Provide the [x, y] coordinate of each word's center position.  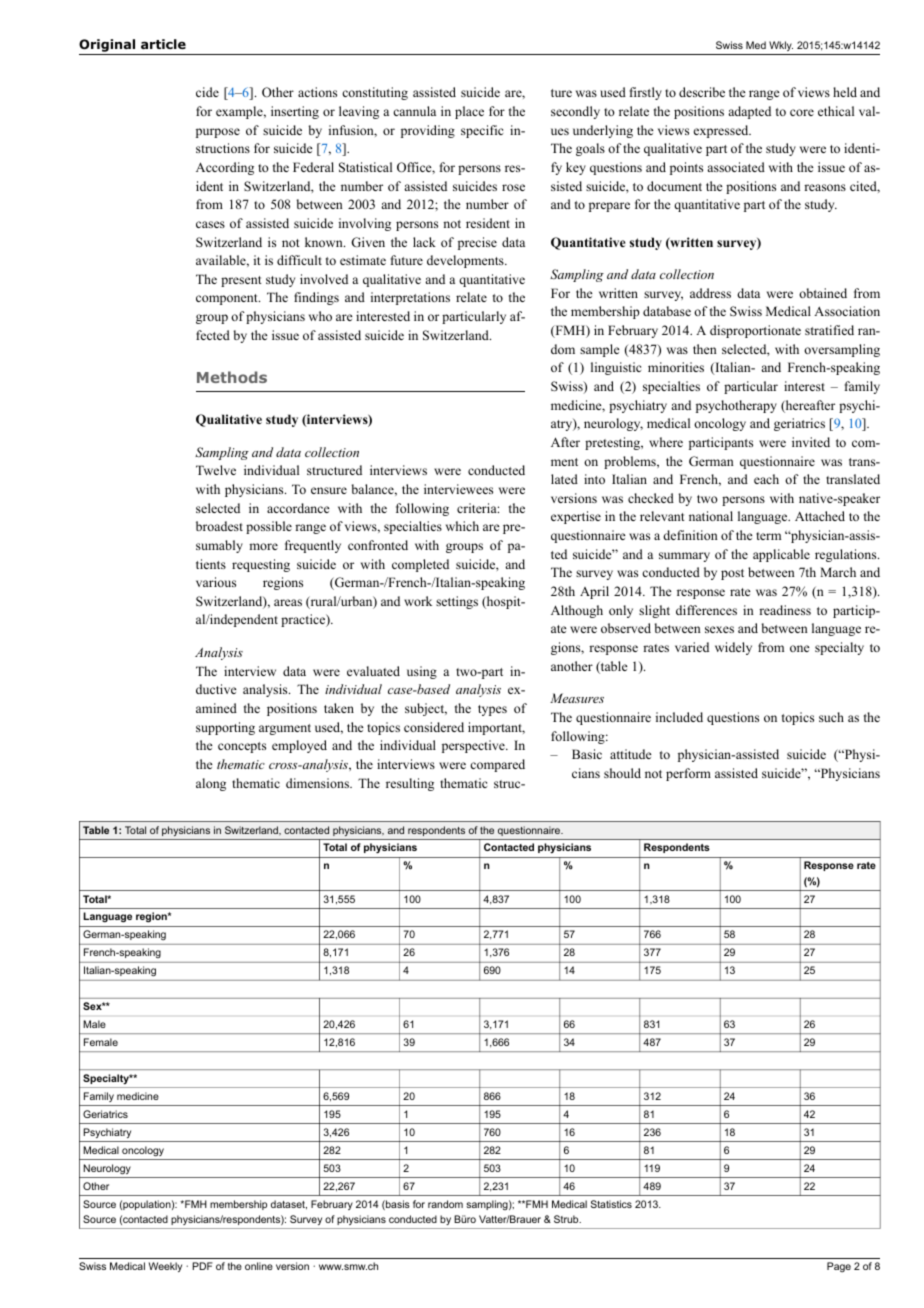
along [211, 784]
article [163, 44]
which [462, 526]
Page [839, 1267]
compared [497, 765]
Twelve [216, 470]
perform [688, 774]
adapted [749, 112]
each [766, 479]
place [469, 112]
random [445, 1204]
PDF [202, 1266]
